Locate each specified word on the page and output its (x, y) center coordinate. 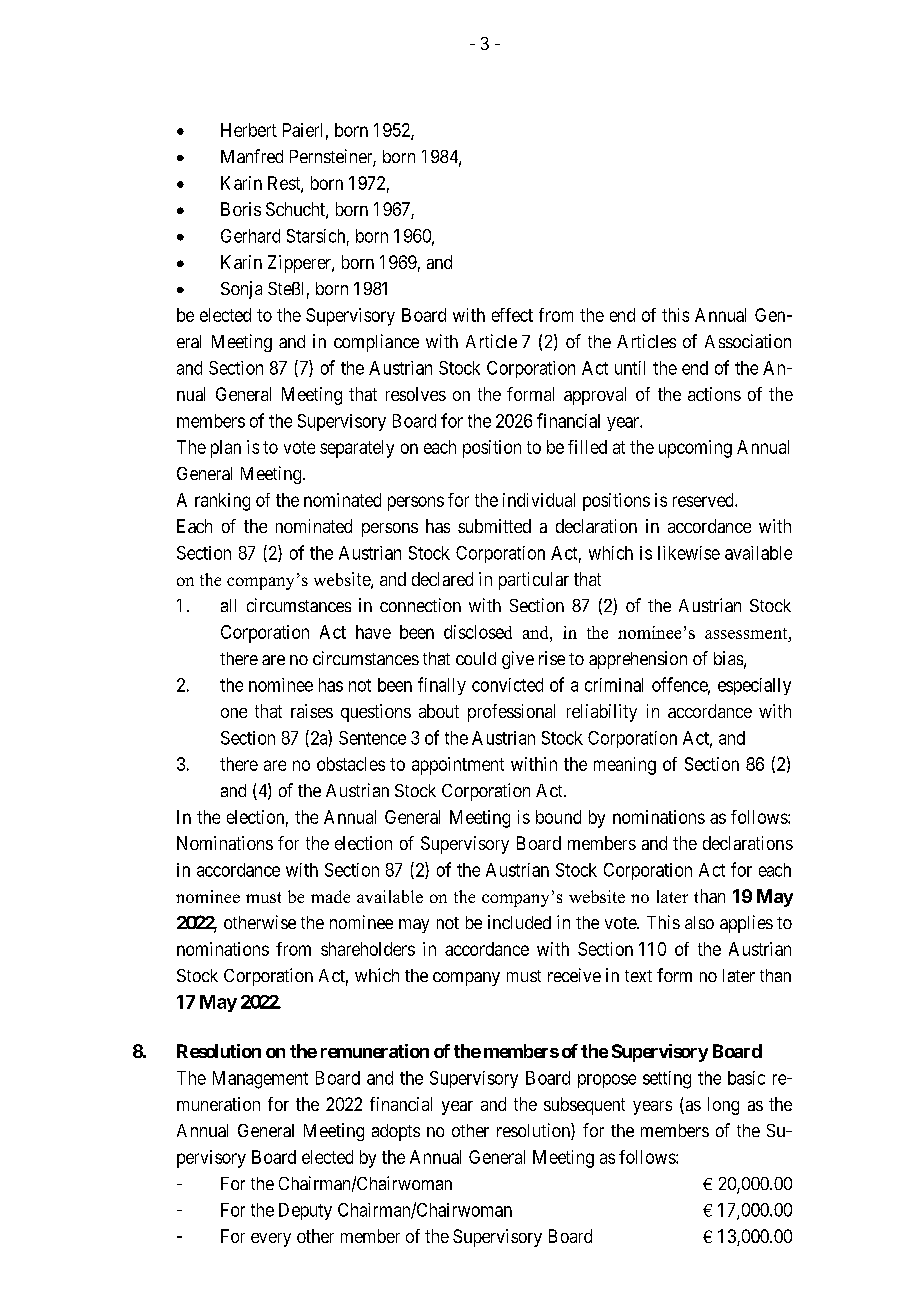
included (519, 922)
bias (728, 658)
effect (512, 315)
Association (748, 341)
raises (312, 711)
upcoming (695, 449)
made (330, 896)
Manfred (252, 156)
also (699, 922)
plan (226, 449)
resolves (416, 394)
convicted (507, 685)
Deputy (305, 1211)
